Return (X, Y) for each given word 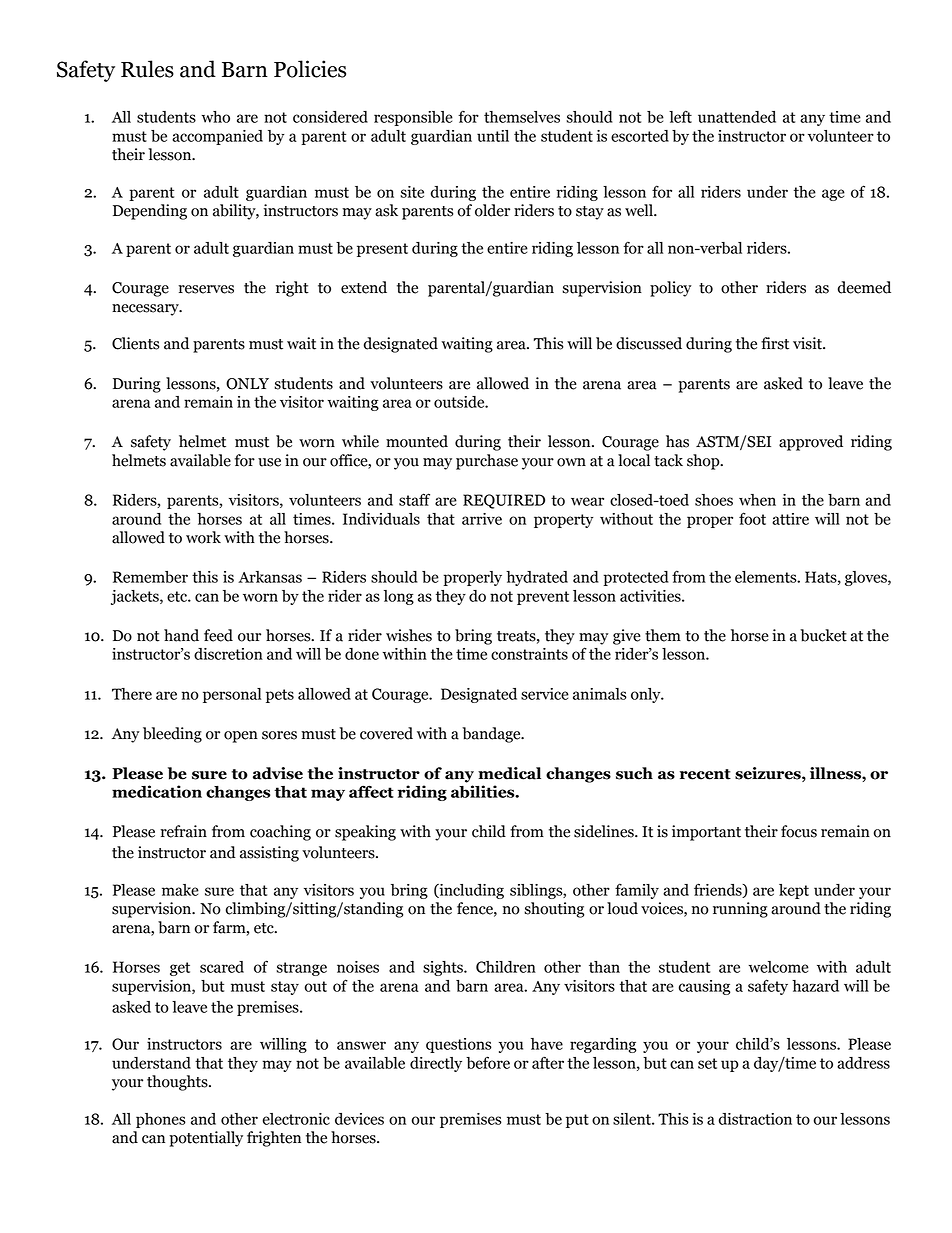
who (216, 117)
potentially (206, 1139)
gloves (867, 578)
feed (218, 635)
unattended (737, 117)
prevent (543, 598)
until (493, 136)
